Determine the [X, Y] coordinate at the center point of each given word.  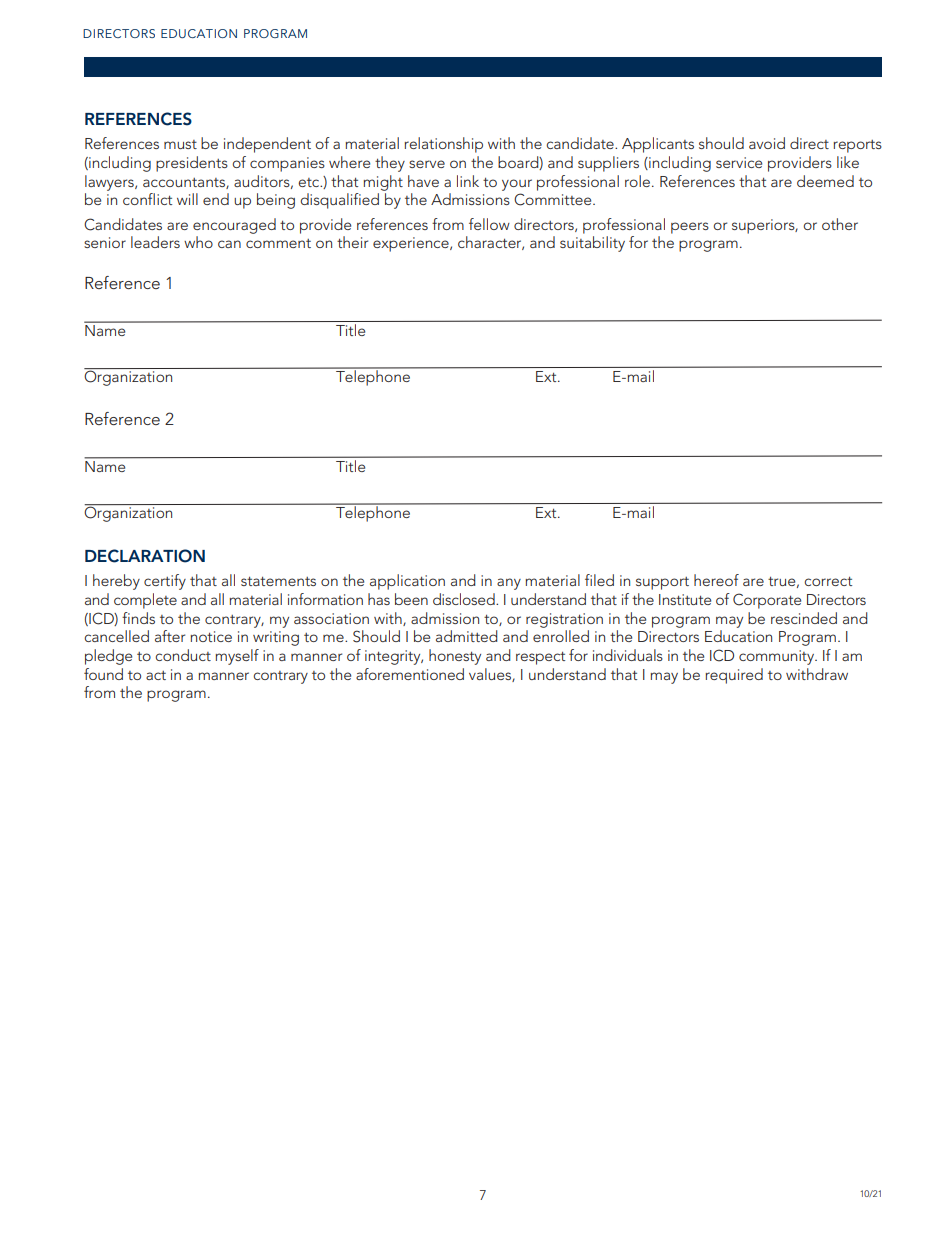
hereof [716, 580]
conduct [183, 655]
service [739, 162]
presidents [192, 164]
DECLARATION [145, 556]
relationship [443, 145]
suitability [592, 244]
